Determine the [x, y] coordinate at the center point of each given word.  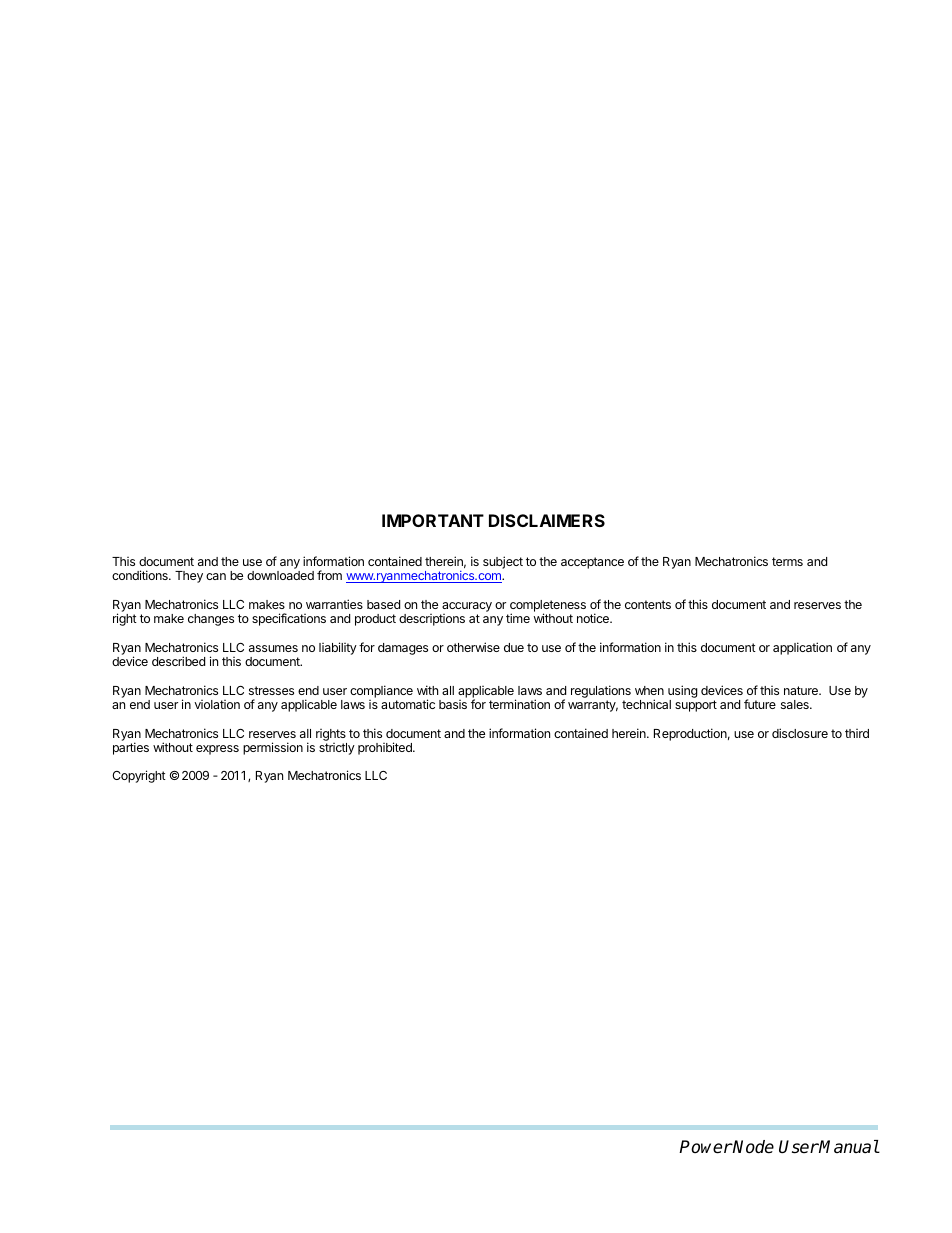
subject [503, 562]
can [216, 576]
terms [787, 561]
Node [753, 1147]
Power [706, 1147]
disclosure [800, 733]
